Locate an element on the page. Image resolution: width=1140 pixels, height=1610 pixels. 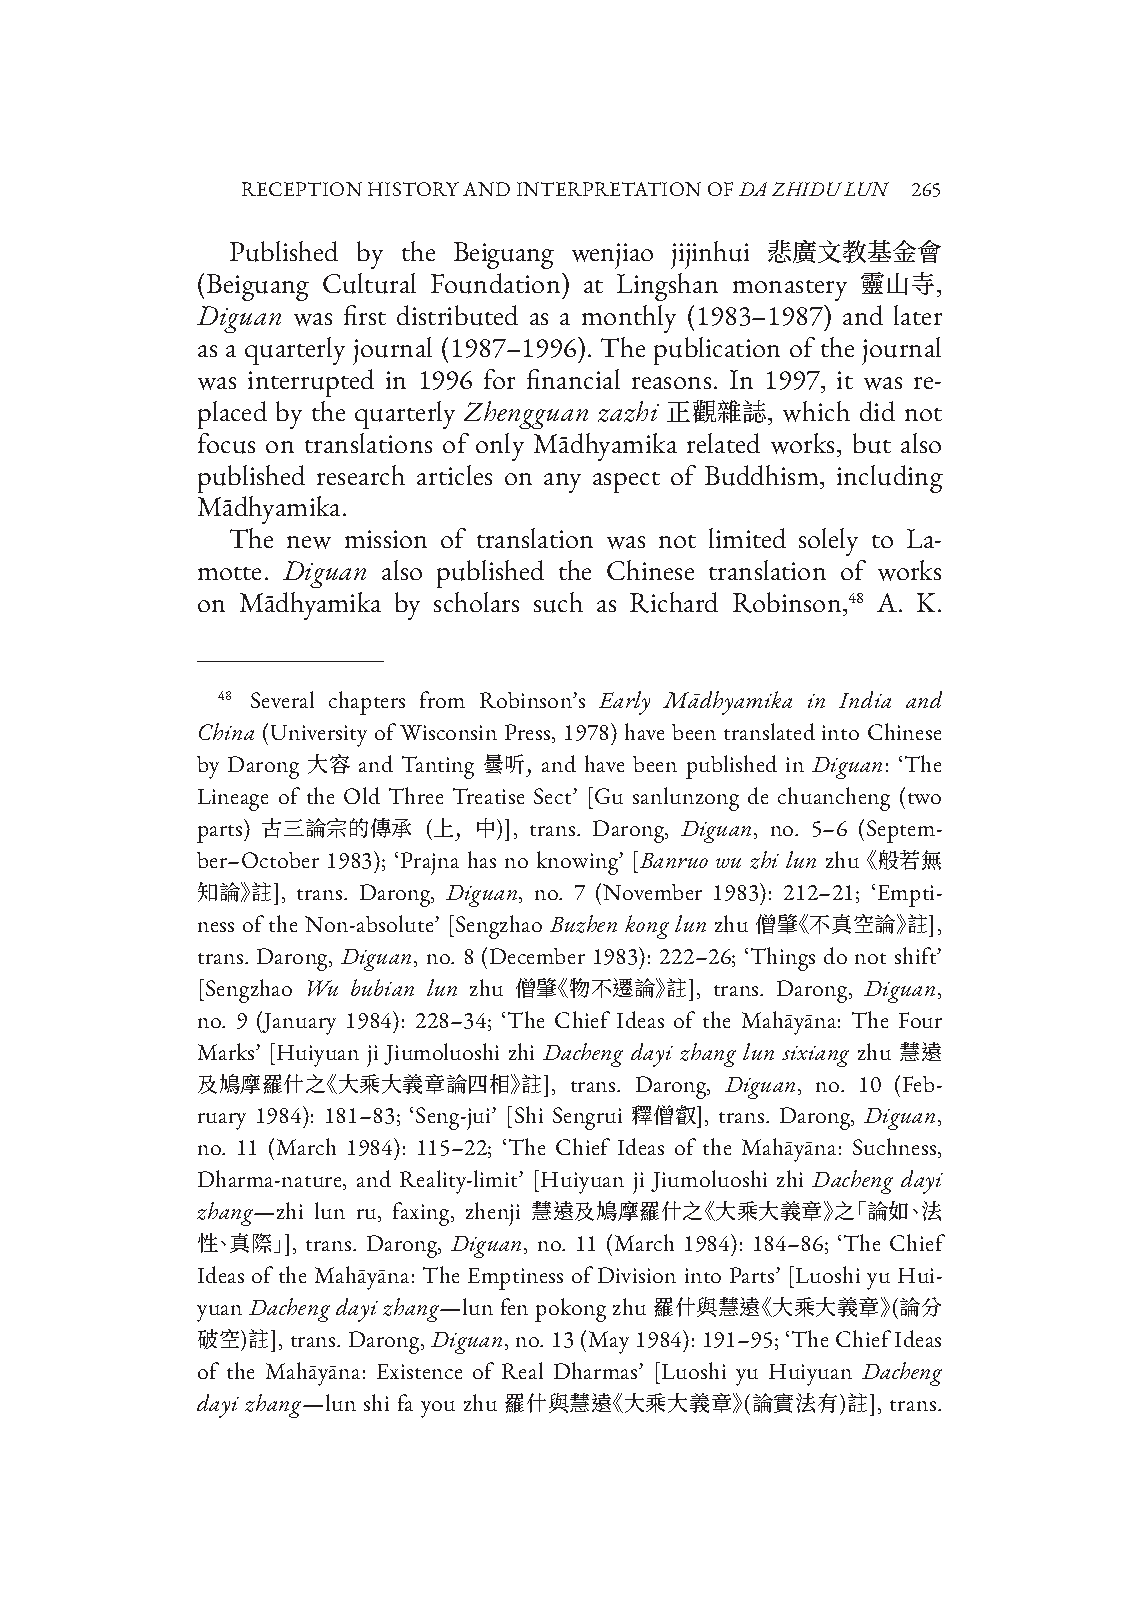
monastery is located at coordinates (790, 290).
